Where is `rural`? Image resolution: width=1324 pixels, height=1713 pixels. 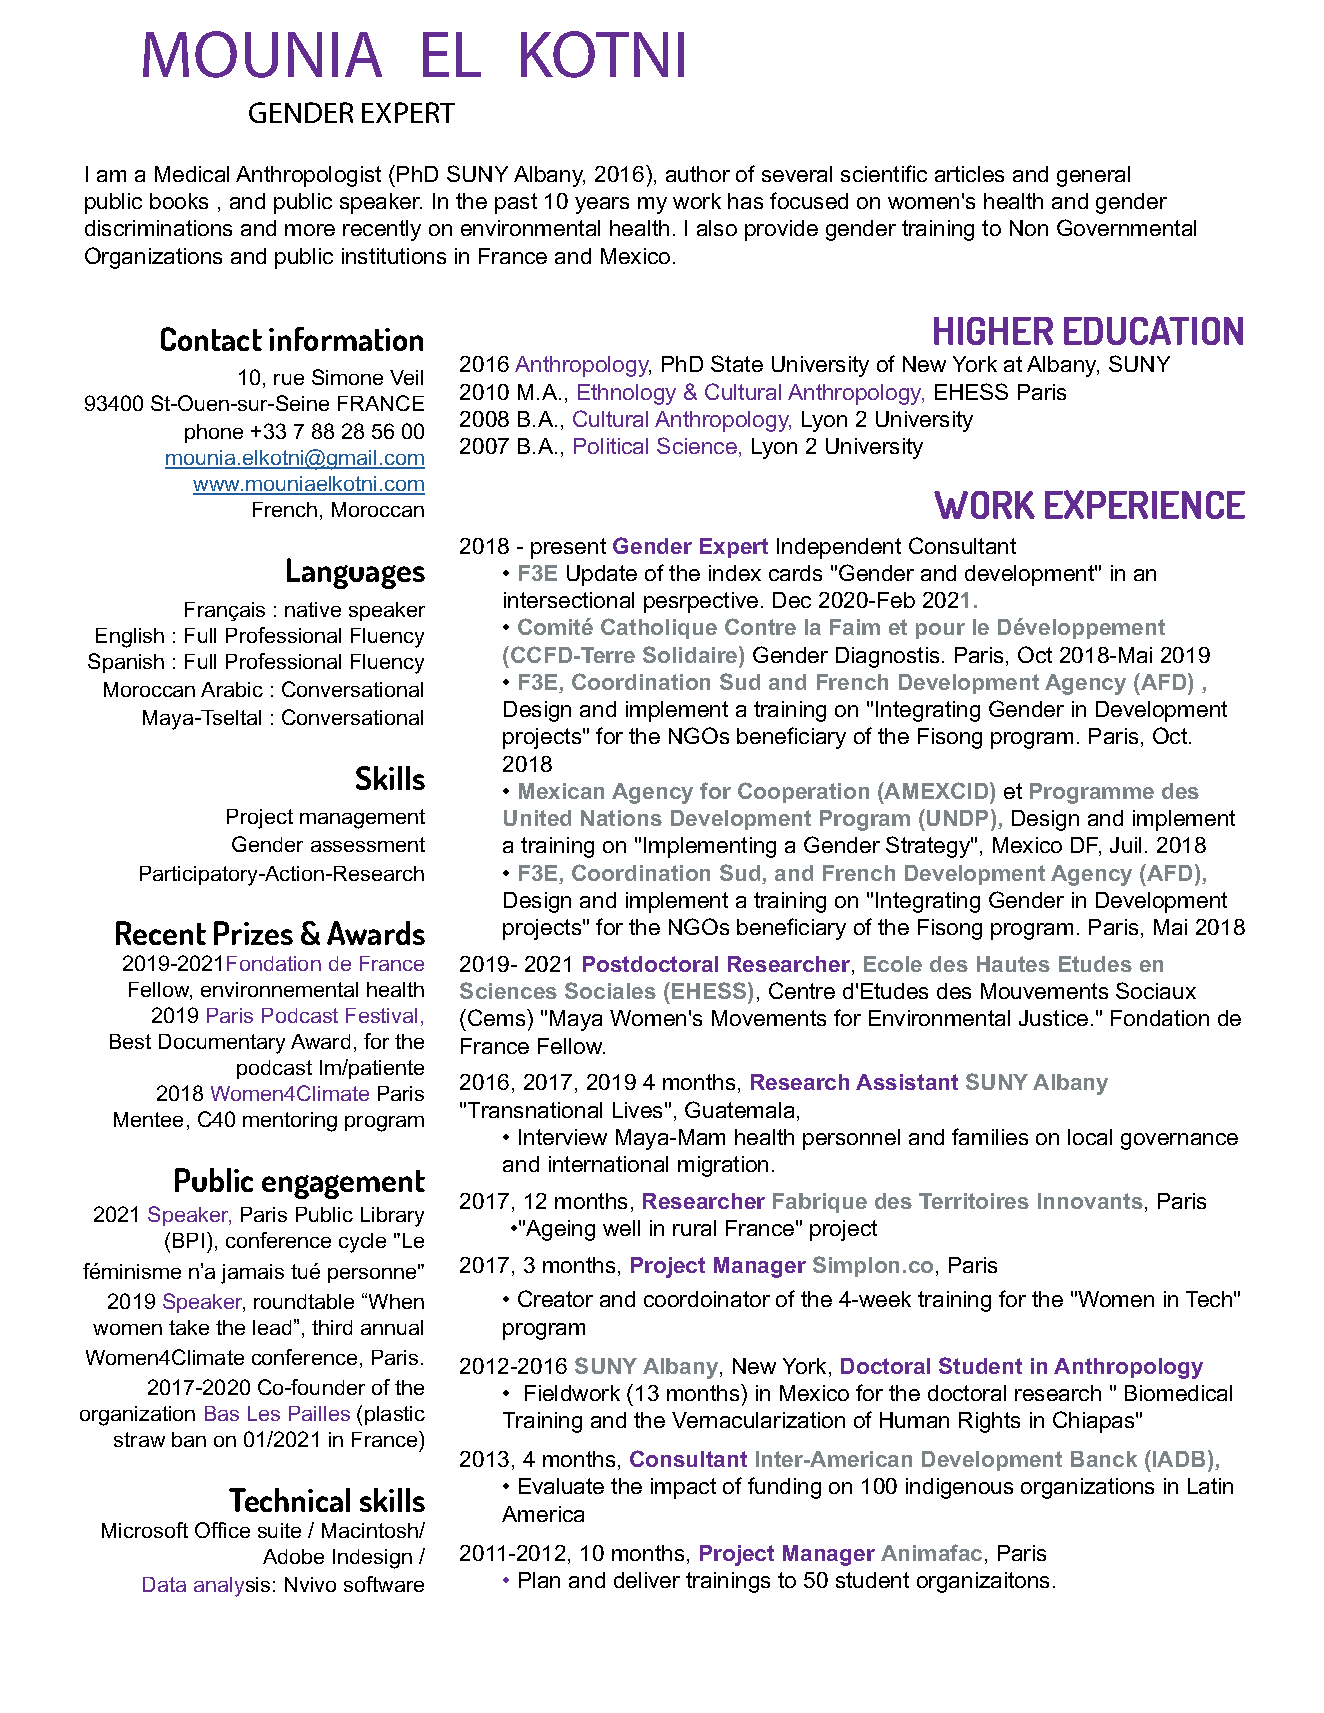
rural is located at coordinates (694, 1228).
